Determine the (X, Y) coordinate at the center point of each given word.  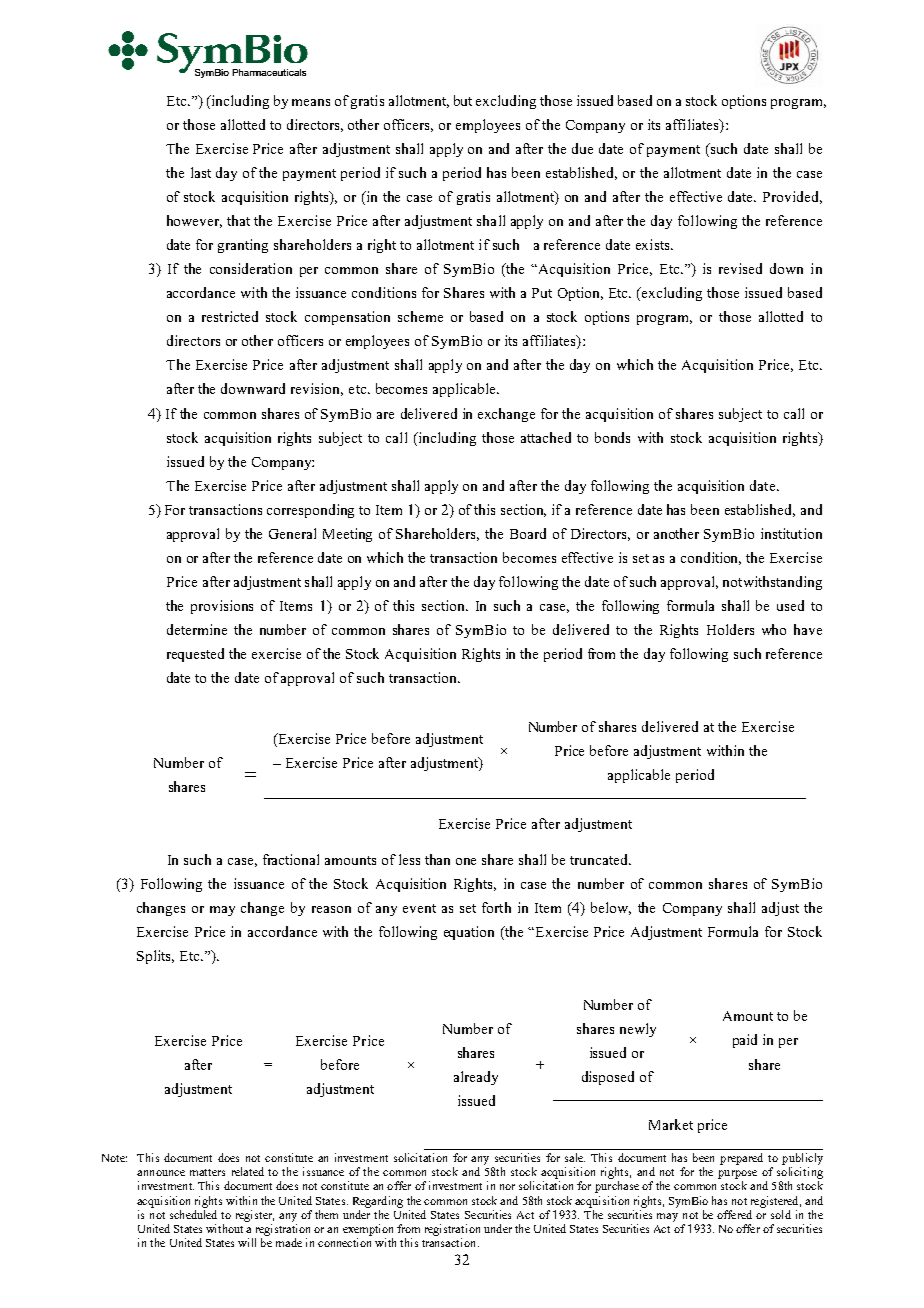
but (463, 100)
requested (195, 655)
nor (507, 1187)
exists (654, 244)
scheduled (193, 1214)
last (201, 172)
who (774, 629)
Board (528, 533)
